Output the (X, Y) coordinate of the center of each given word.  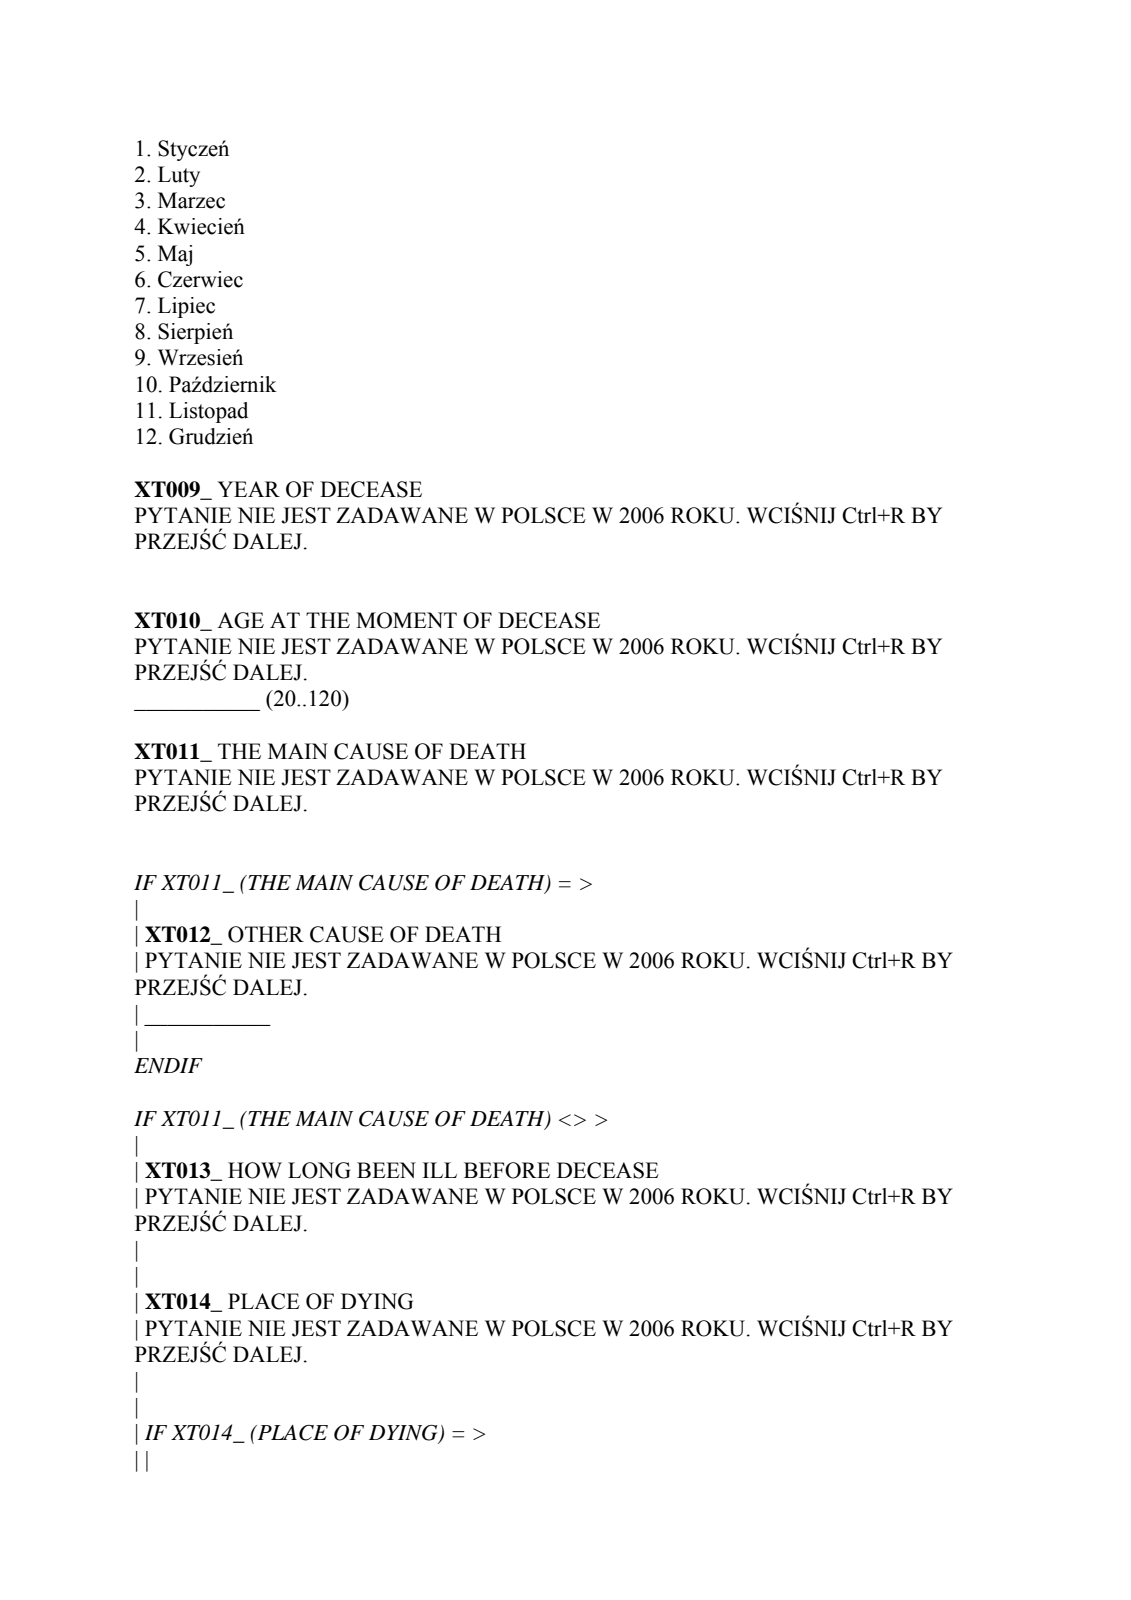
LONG (319, 1170)
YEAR (249, 489)
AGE (240, 620)
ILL (440, 1170)
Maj (175, 255)
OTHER (266, 934)
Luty (179, 176)
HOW (255, 1170)
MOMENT (406, 620)
